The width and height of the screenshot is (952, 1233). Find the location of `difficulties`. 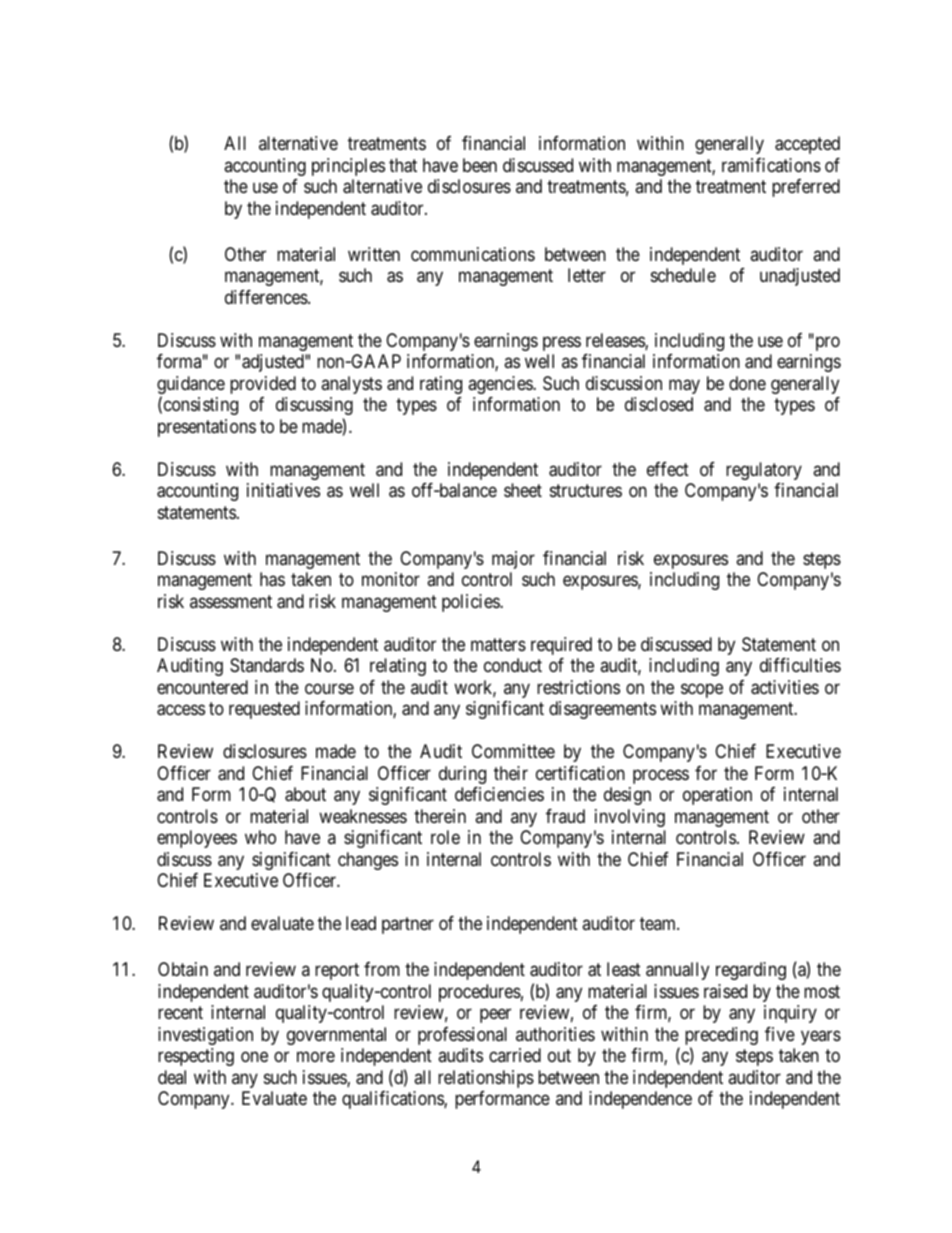

difficulties is located at coordinates (800, 665).
